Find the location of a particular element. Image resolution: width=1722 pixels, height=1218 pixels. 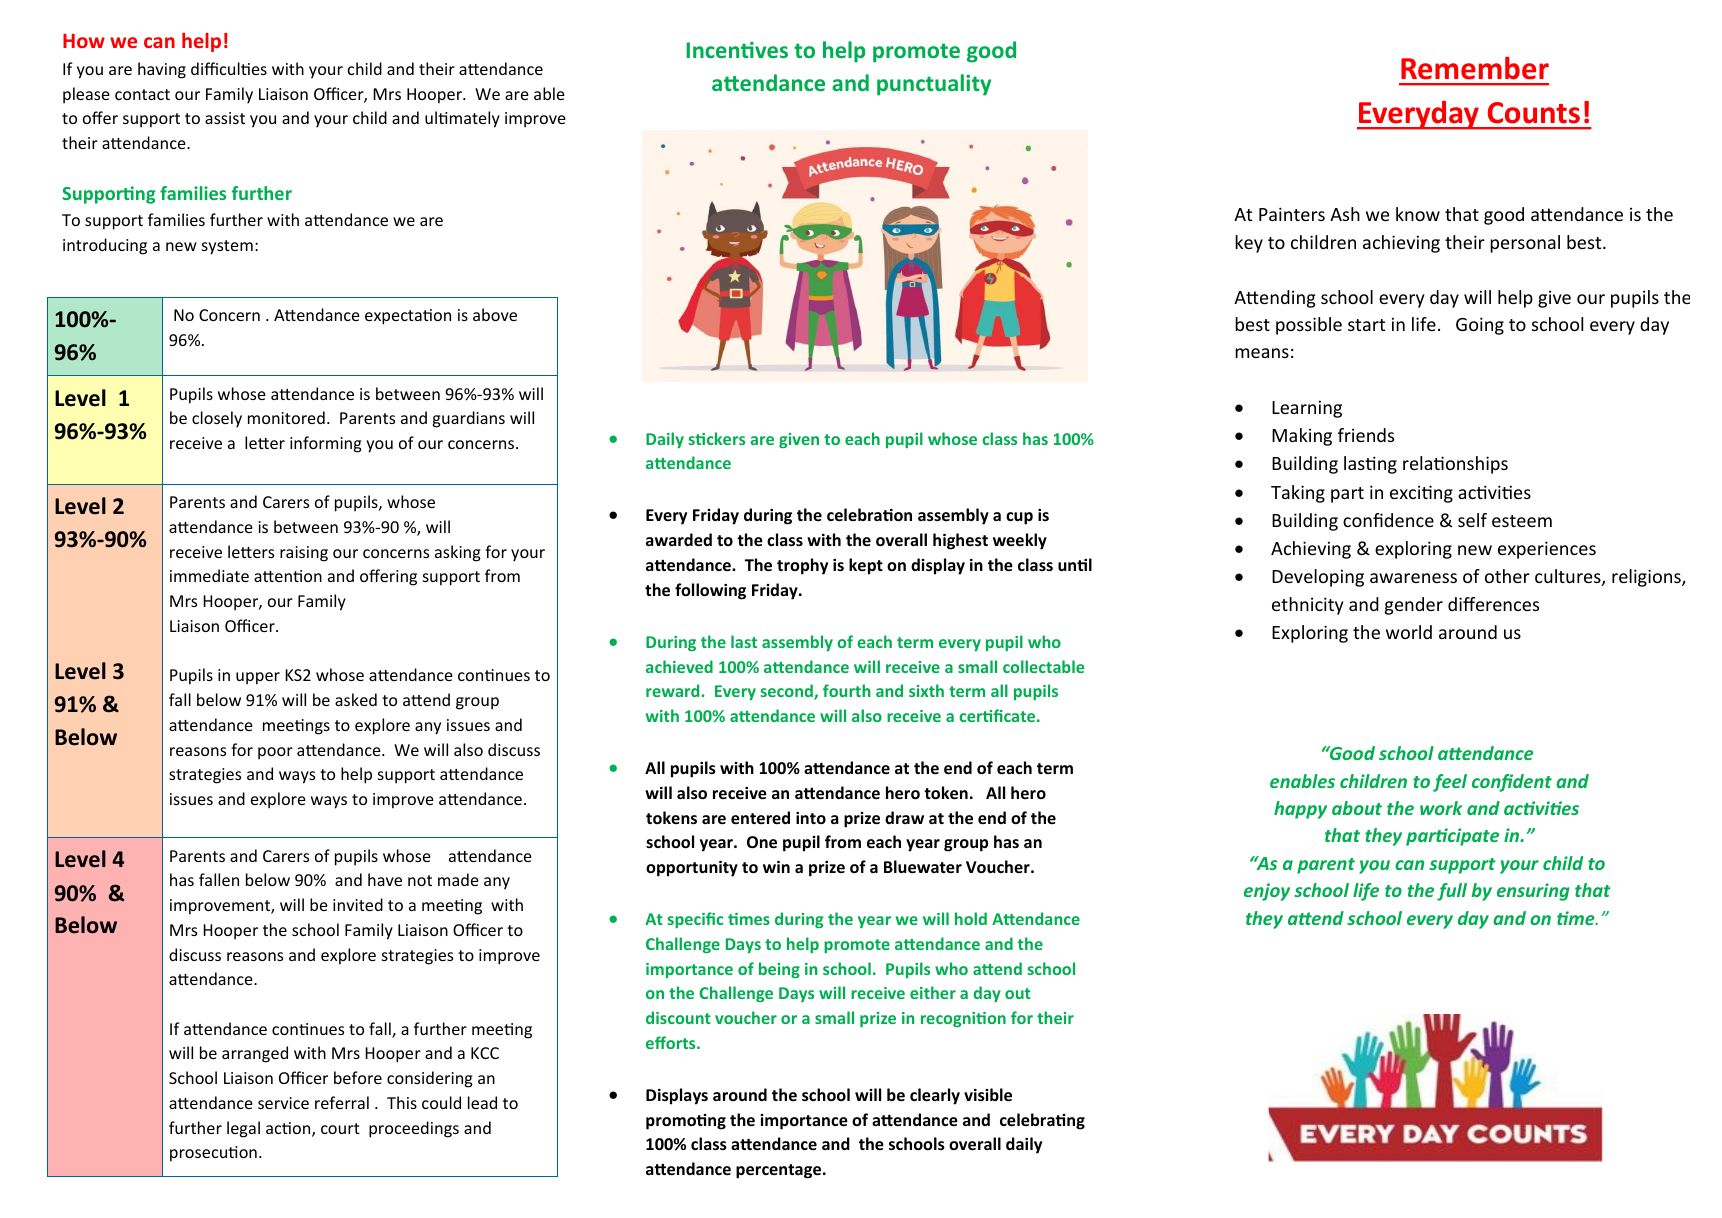

Remember is located at coordinates (1475, 68).
